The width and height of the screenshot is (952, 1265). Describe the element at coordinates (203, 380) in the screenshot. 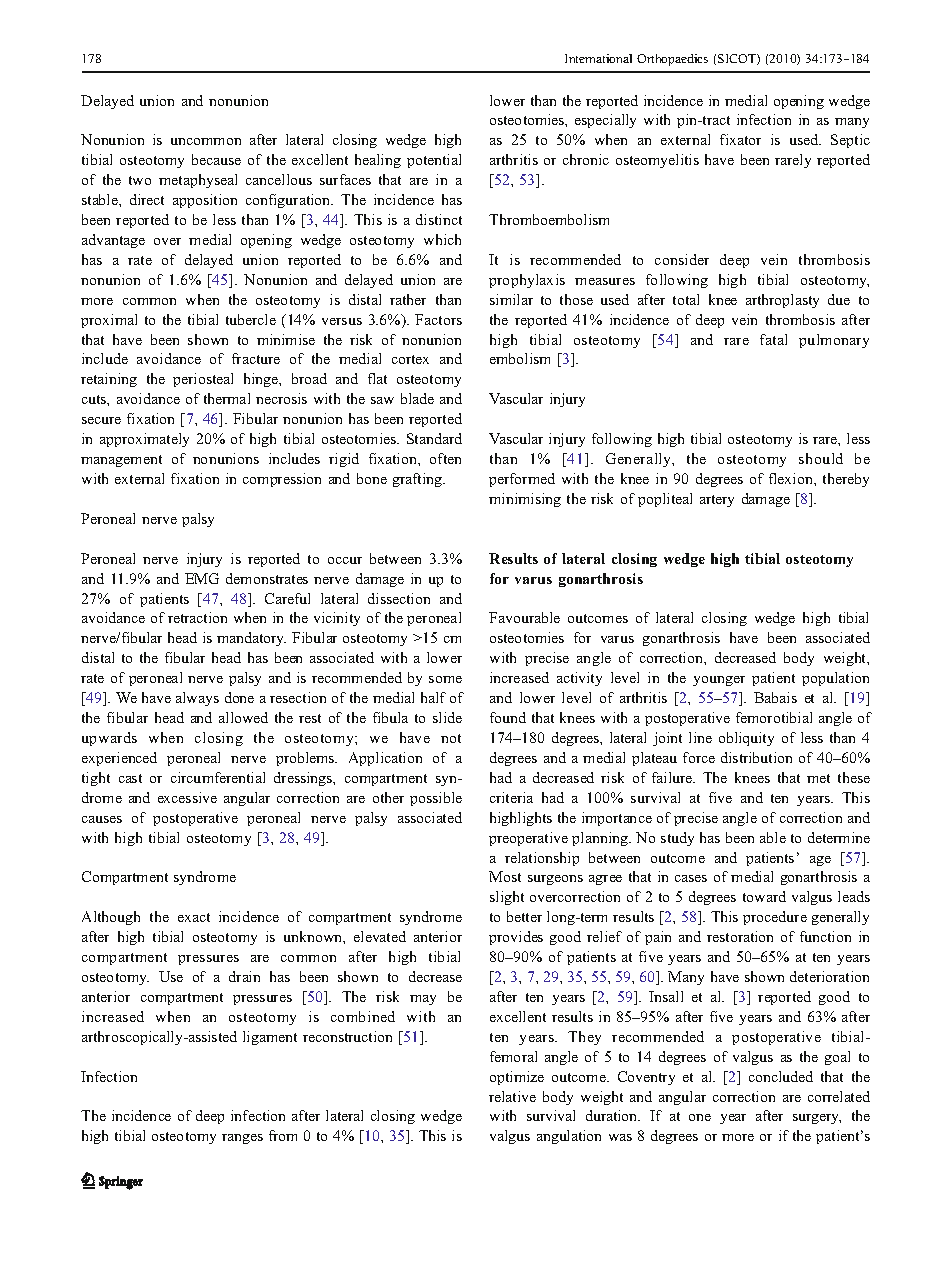

I see `periosteal` at that location.
